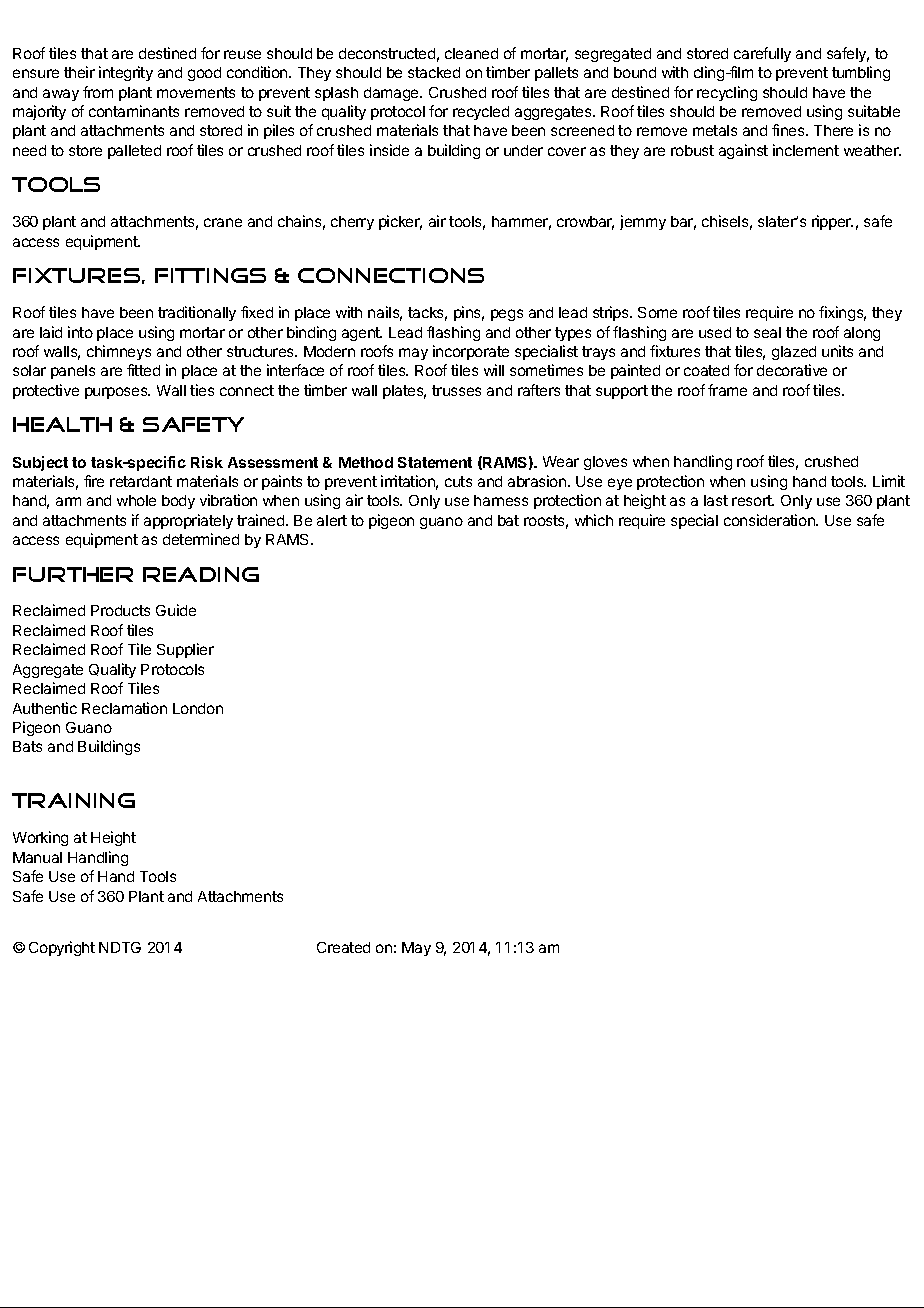 This screenshot has height=1308, width=924. Describe the element at coordinates (458, 481) in the screenshot. I see `cuts` at that location.
